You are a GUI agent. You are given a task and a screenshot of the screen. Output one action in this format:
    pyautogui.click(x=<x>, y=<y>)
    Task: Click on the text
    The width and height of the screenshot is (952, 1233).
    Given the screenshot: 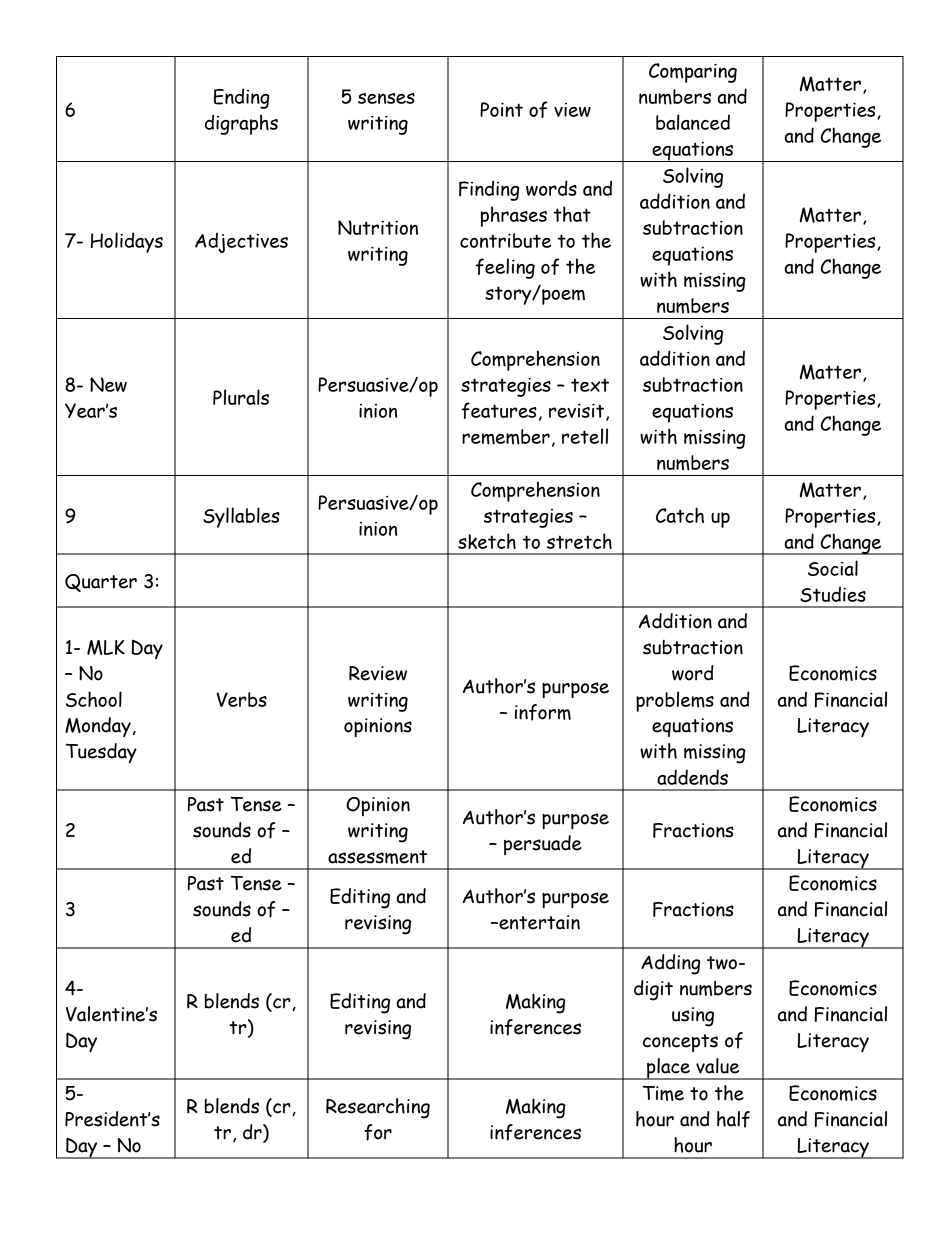 What is the action you would take?
    pyautogui.click(x=590, y=385)
